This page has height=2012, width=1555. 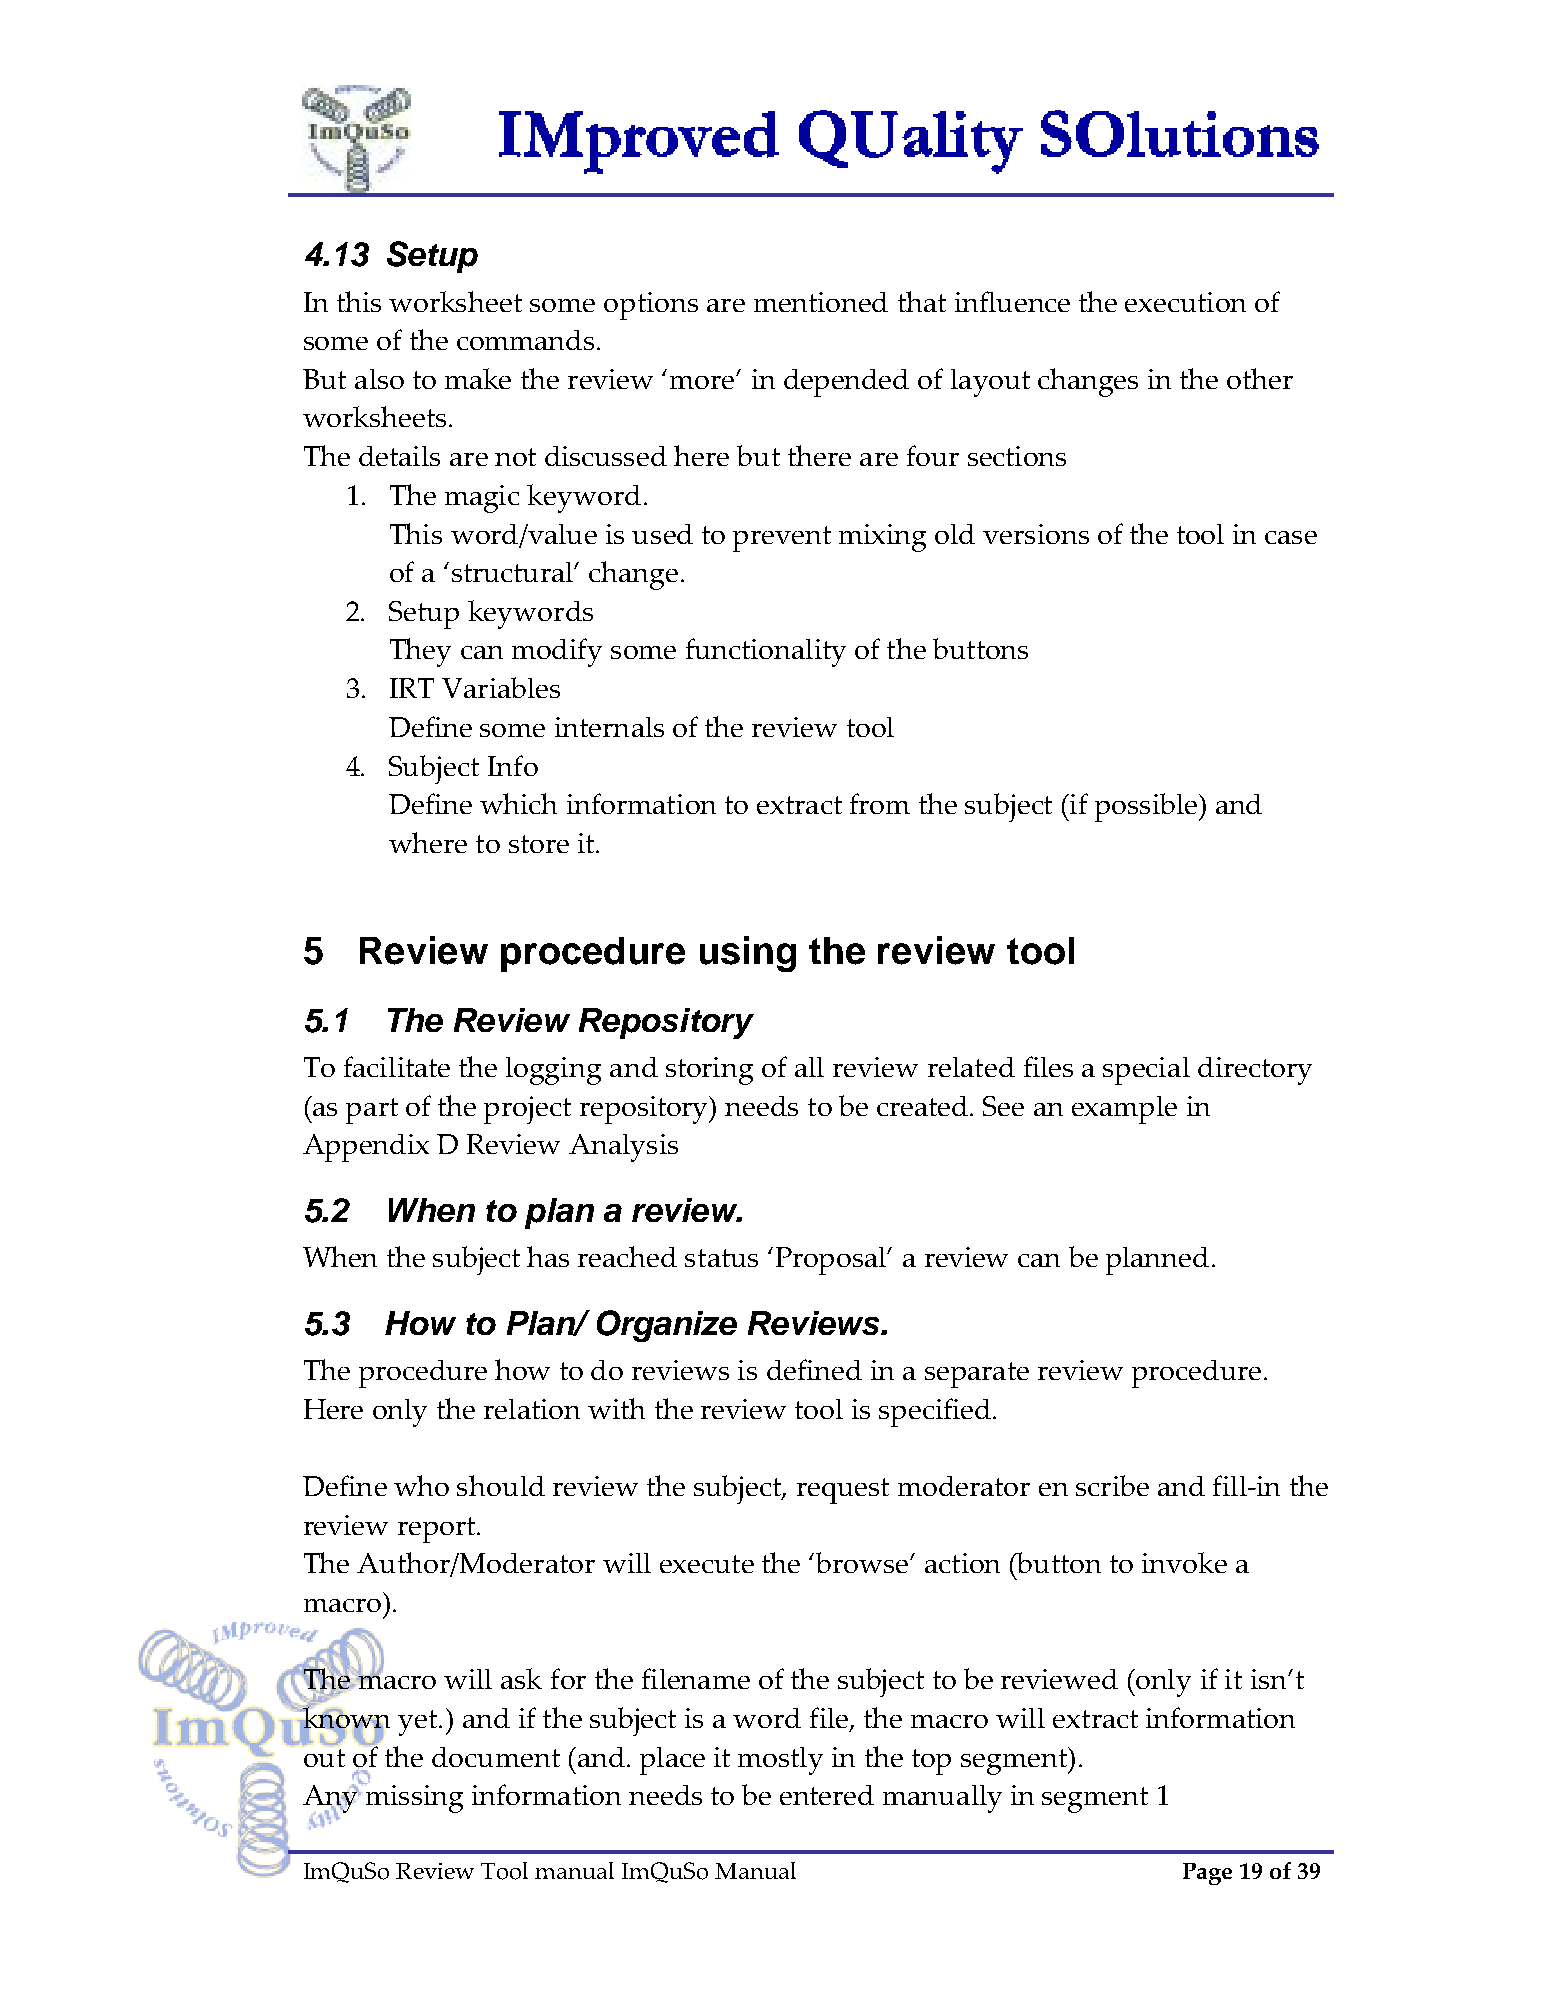 What do you see at coordinates (832, 1261) in the page?
I see `Proposal` at bounding box center [832, 1261].
